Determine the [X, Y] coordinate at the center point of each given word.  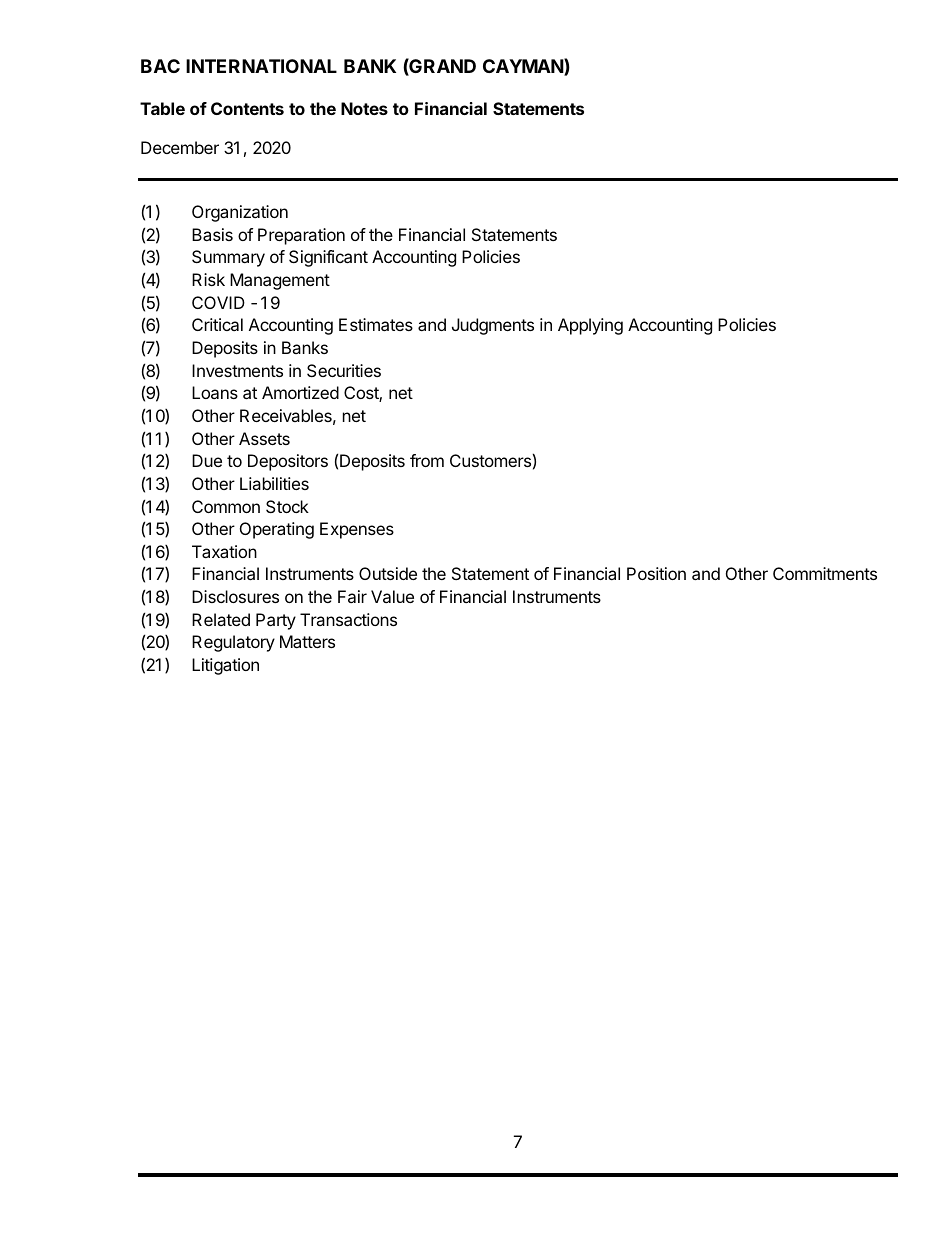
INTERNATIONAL [261, 66]
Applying [590, 326]
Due [207, 460]
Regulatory [233, 643]
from [427, 460]
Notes [364, 108]
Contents [247, 108]
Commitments [825, 573]
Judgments [493, 326]
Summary [228, 258]
